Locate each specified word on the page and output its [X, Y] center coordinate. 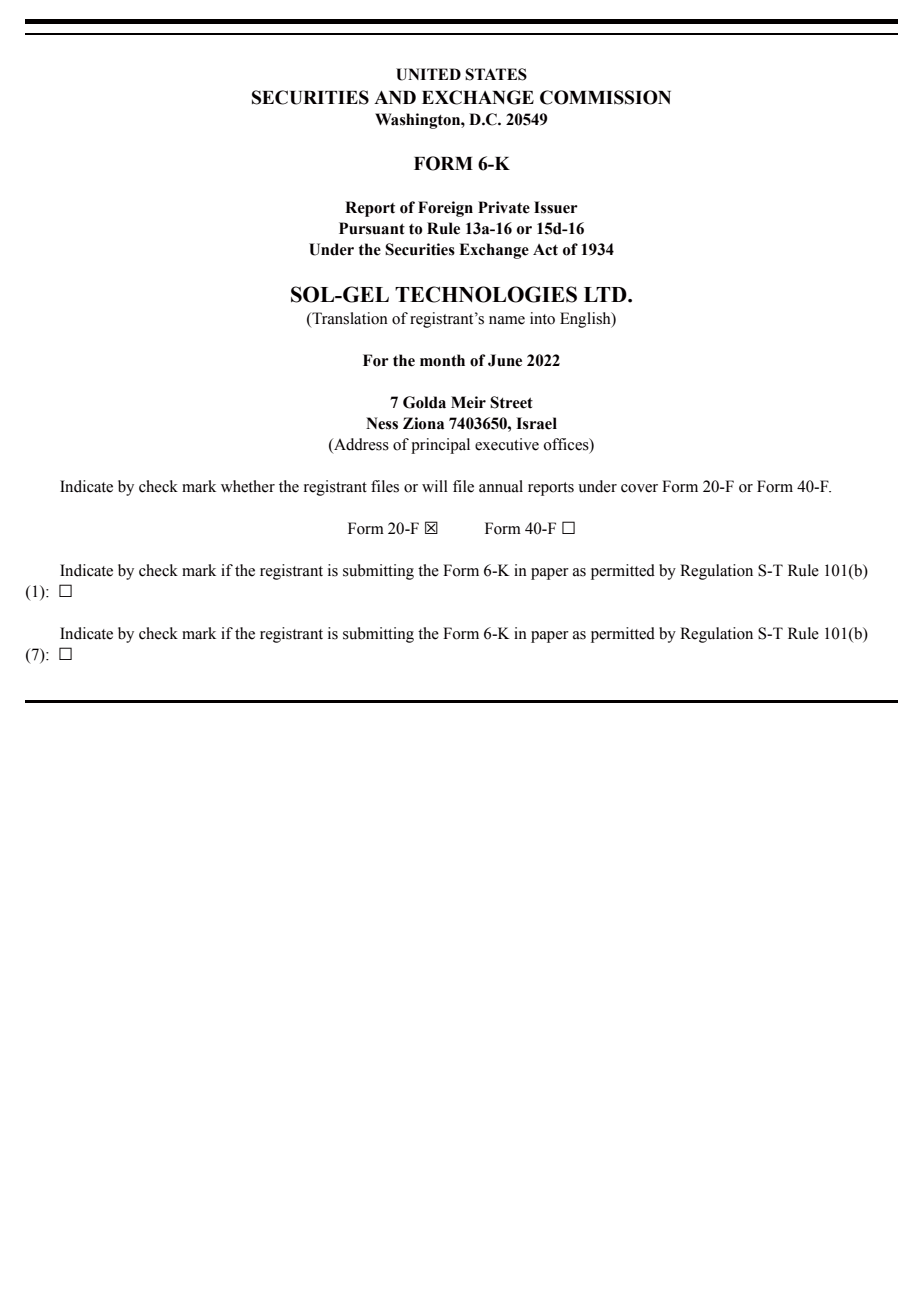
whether [248, 486]
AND [395, 97]
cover [639, 488]
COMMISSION [605, 97]
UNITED [428, 74]
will [435, 486]
